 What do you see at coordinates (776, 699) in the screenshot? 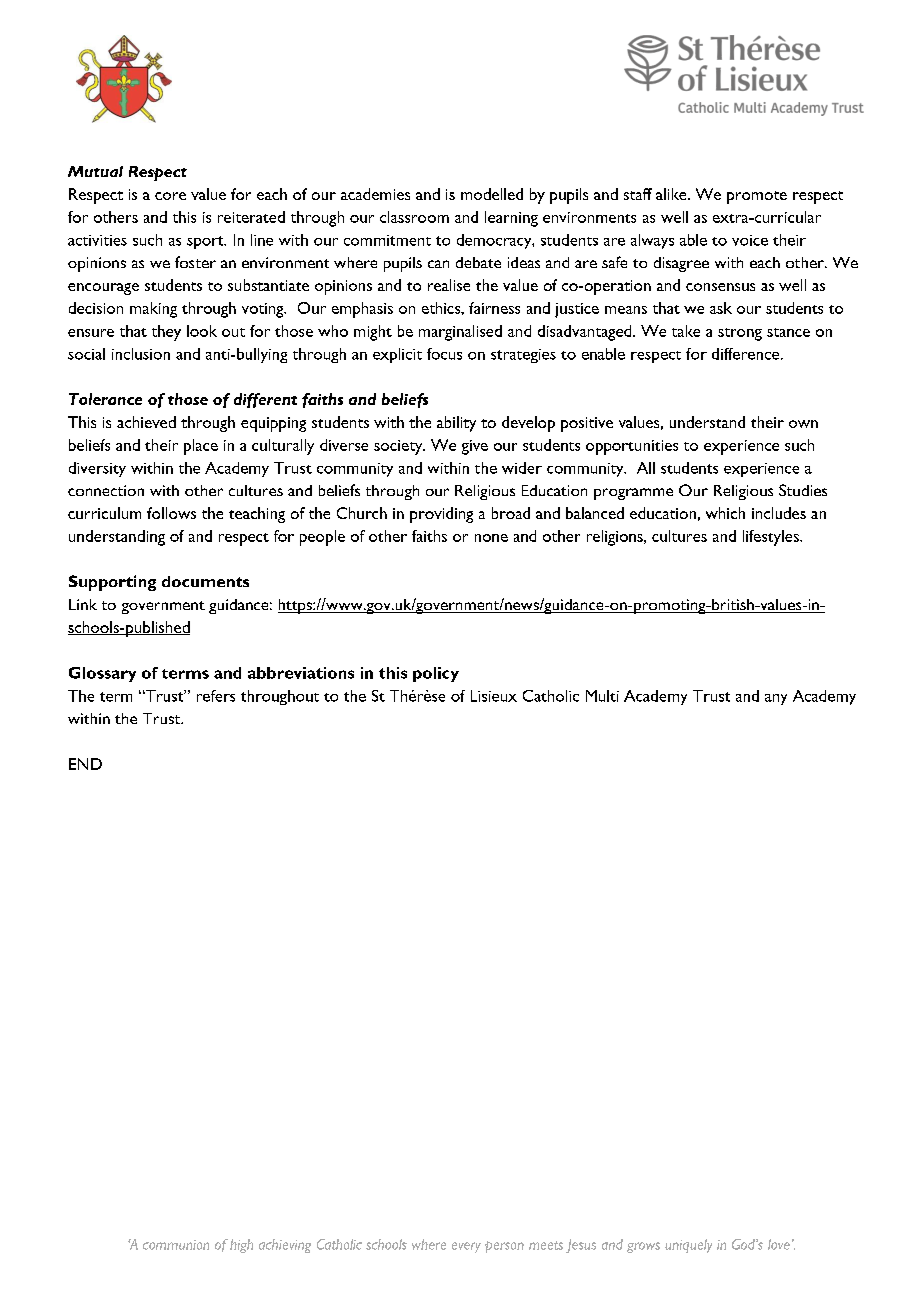
I see `any` at bounding box center [776, 699].
